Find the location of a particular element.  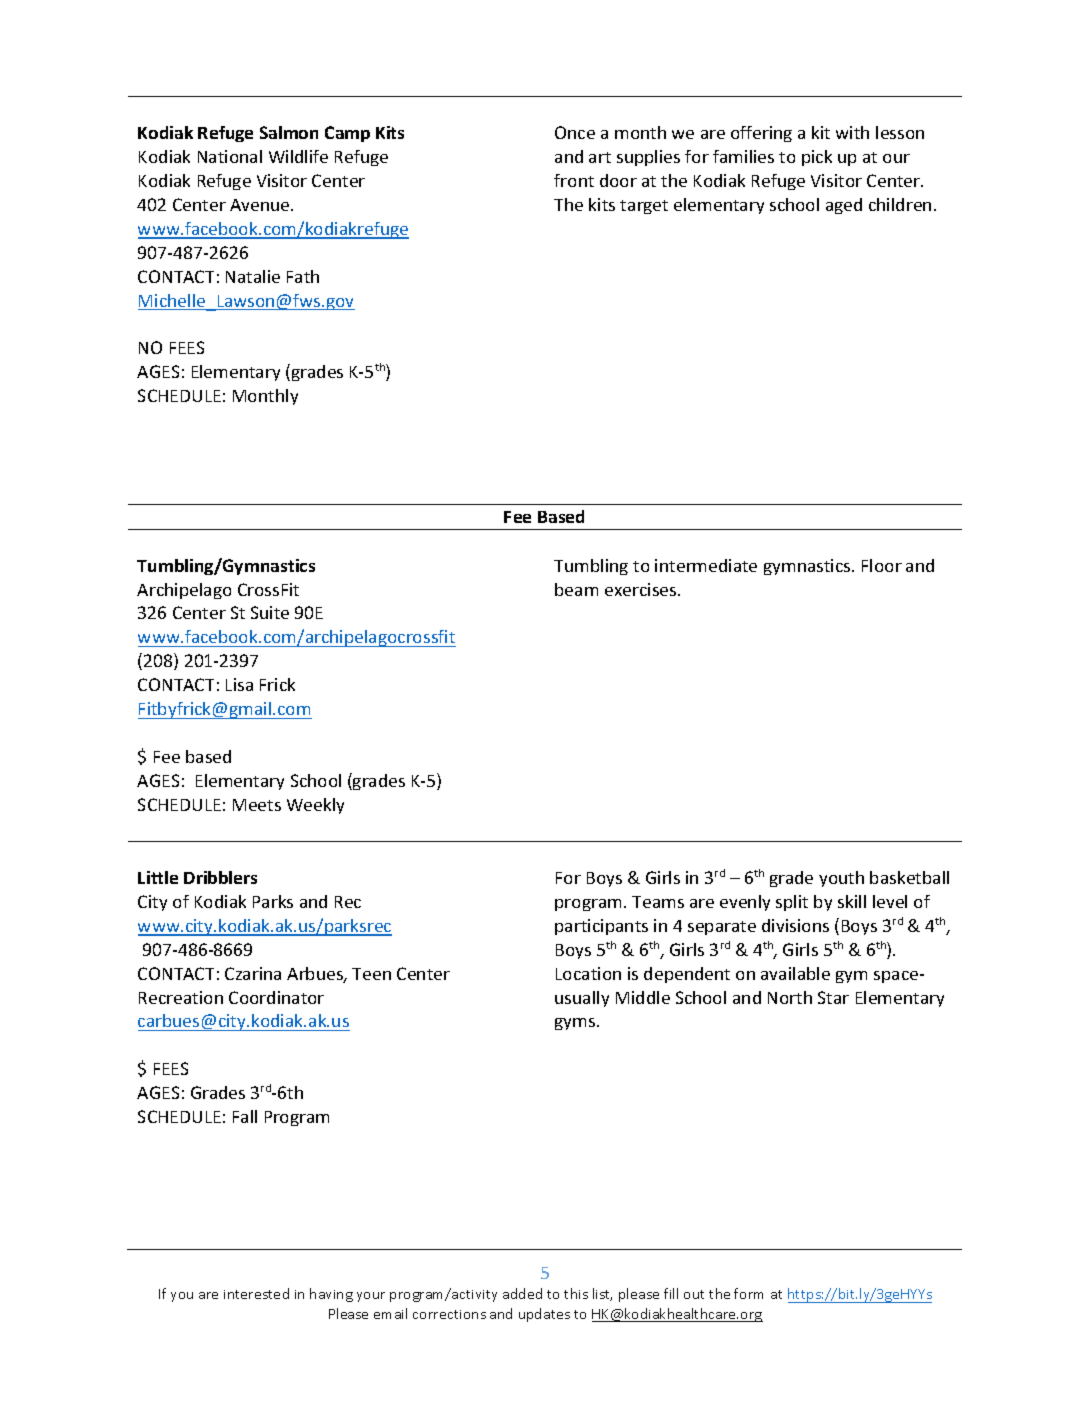

interested is located at coordinates (256, 1293).
